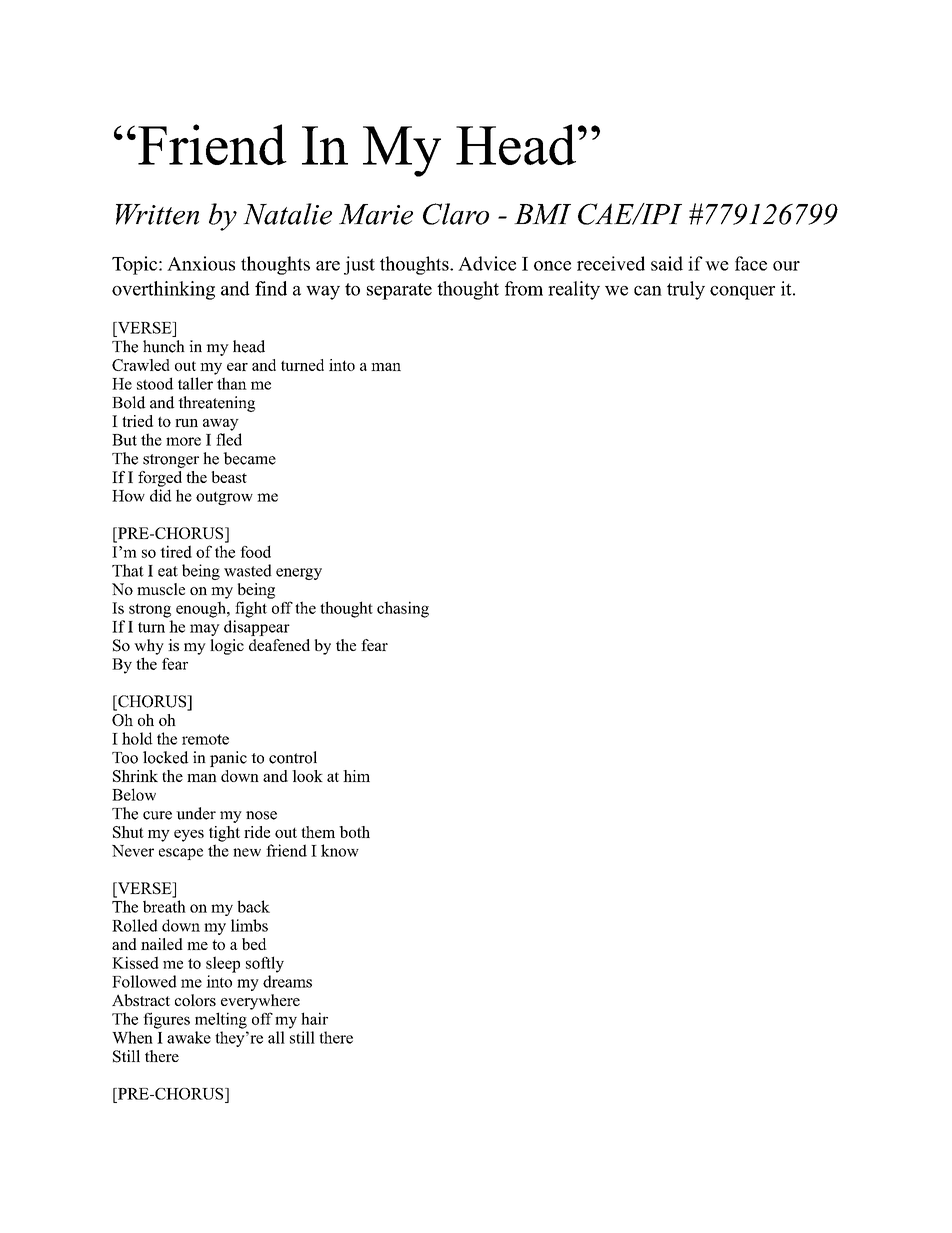 The image size is (952, 1233). What do you see at coordinates (221, 1020) in the image?
I see `melting` at bounding box center [221, 1020].
